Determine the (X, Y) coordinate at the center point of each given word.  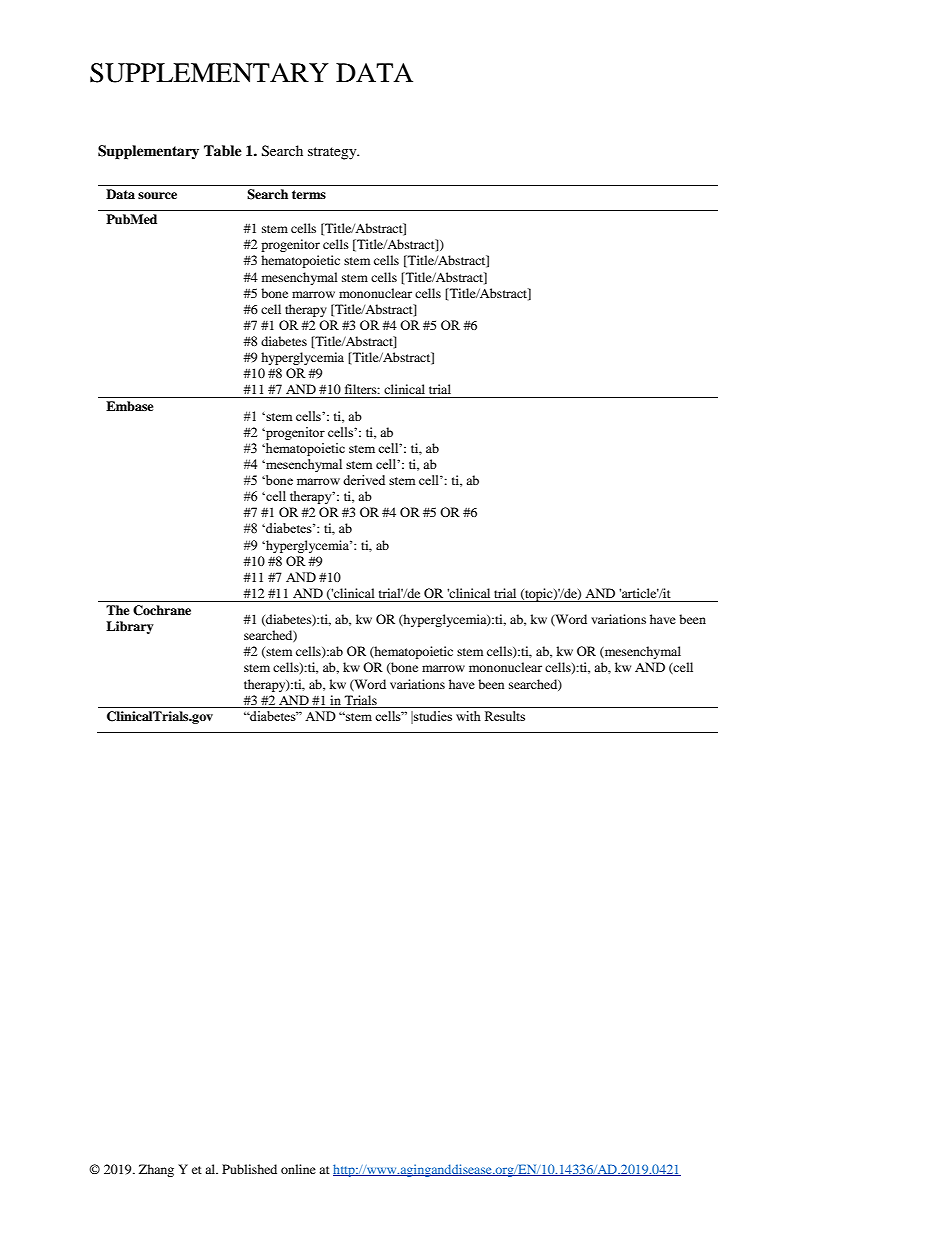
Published (249, 1169)
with (468, 716)
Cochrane (162, 610)
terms (309, 194)
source (157, 195)
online (298, 1169)
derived (364, 480)
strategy (333, 153)
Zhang (156, 1170)
